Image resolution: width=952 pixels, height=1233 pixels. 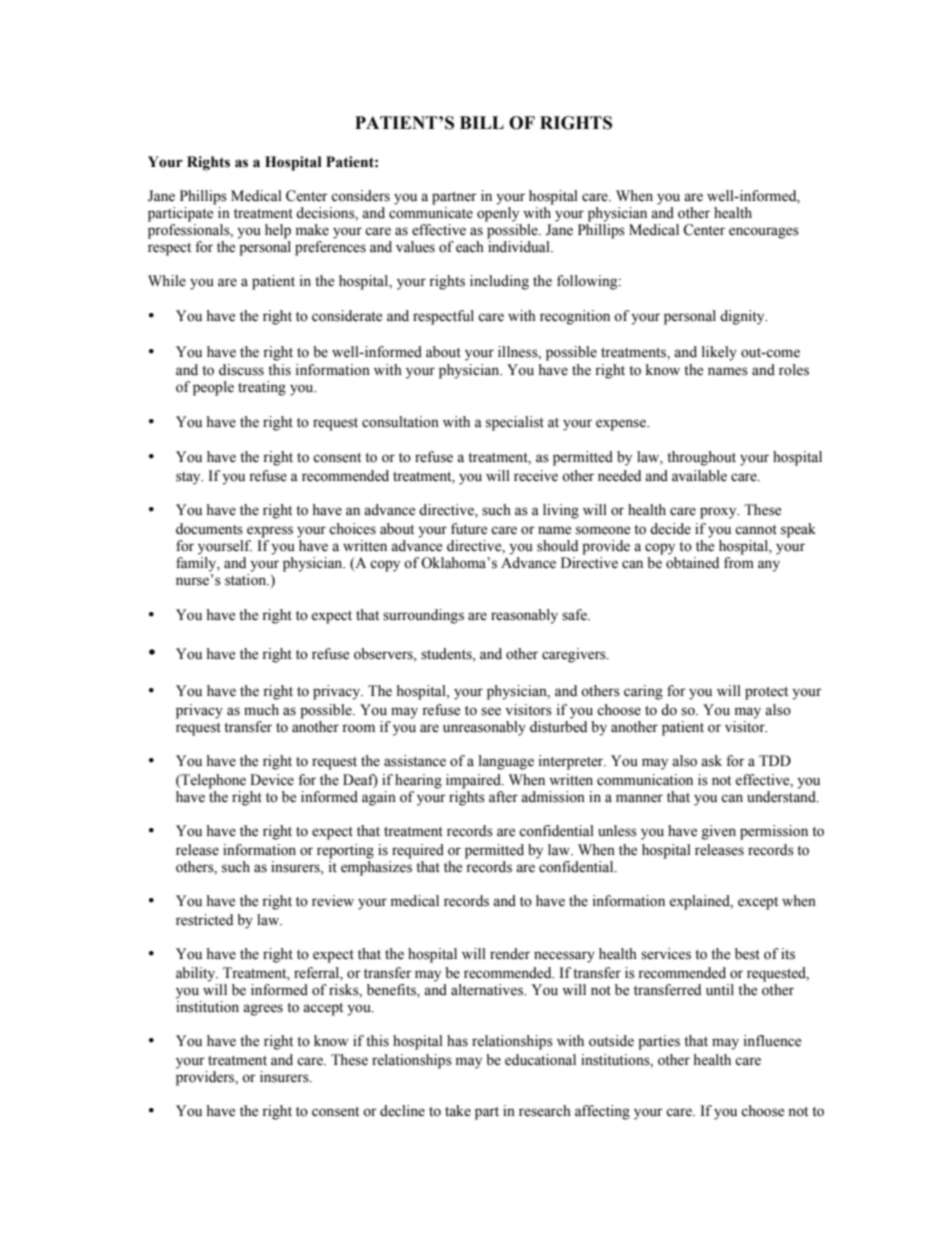 What do you see at coordinates (241, 370) in the page?
I see `discuss` at bounding box center [241, 370].
